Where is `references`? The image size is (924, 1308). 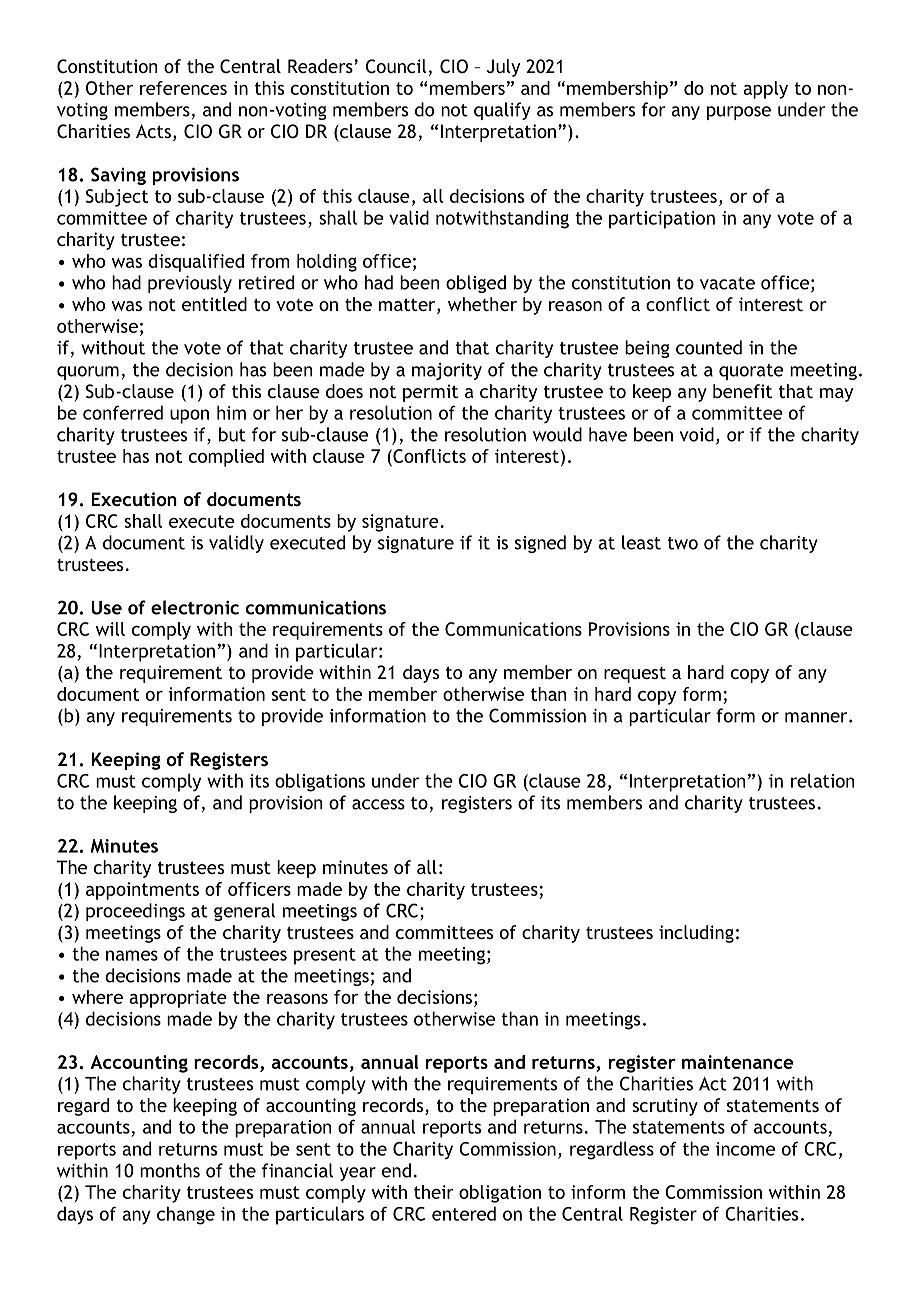 references is located at coordinates (183, 88).
